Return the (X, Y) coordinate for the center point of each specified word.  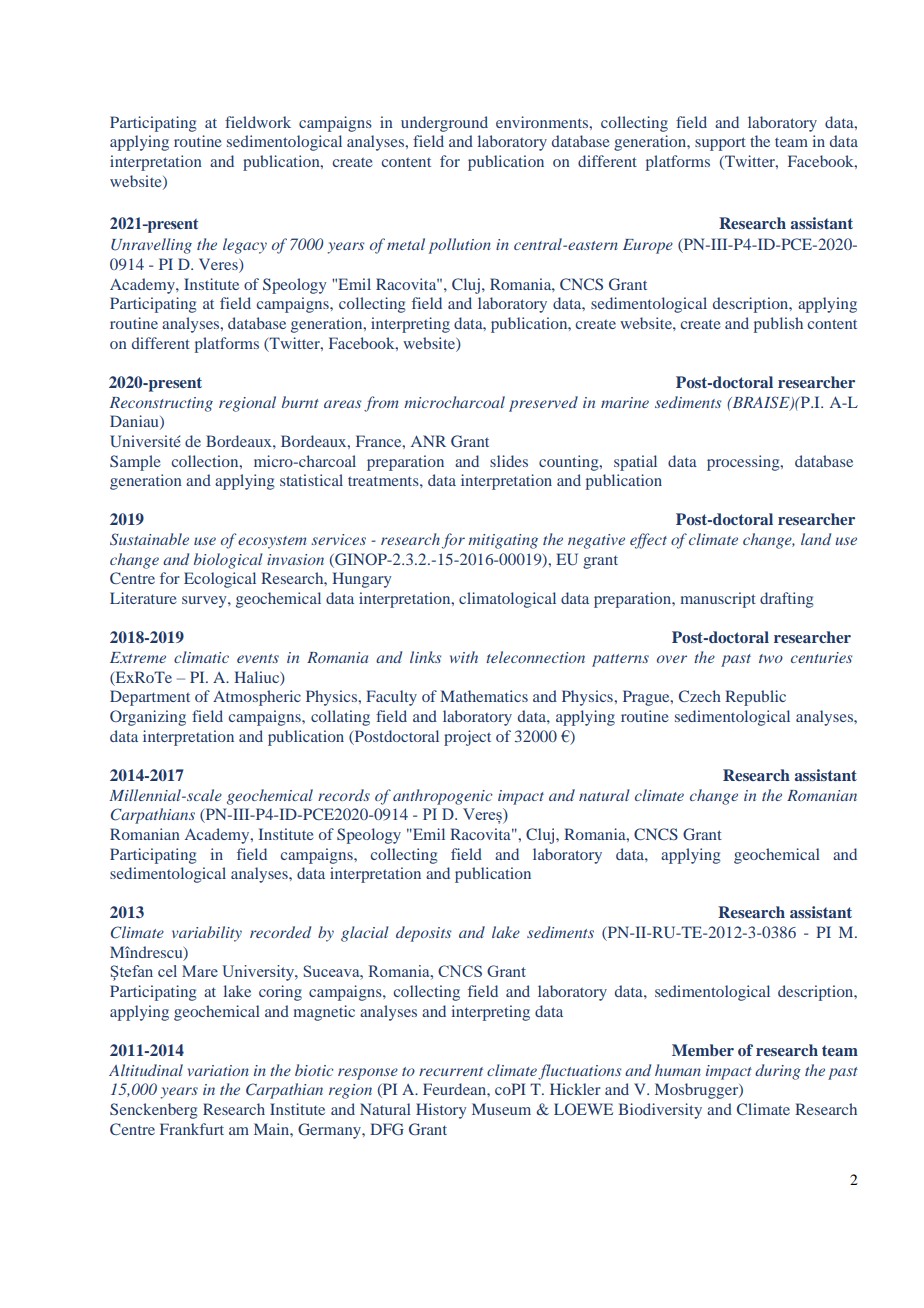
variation (218, 1070)
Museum (501, 1109)
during (778, 1072)
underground (444, 124)
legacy (245, 246)
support (720, 144)
